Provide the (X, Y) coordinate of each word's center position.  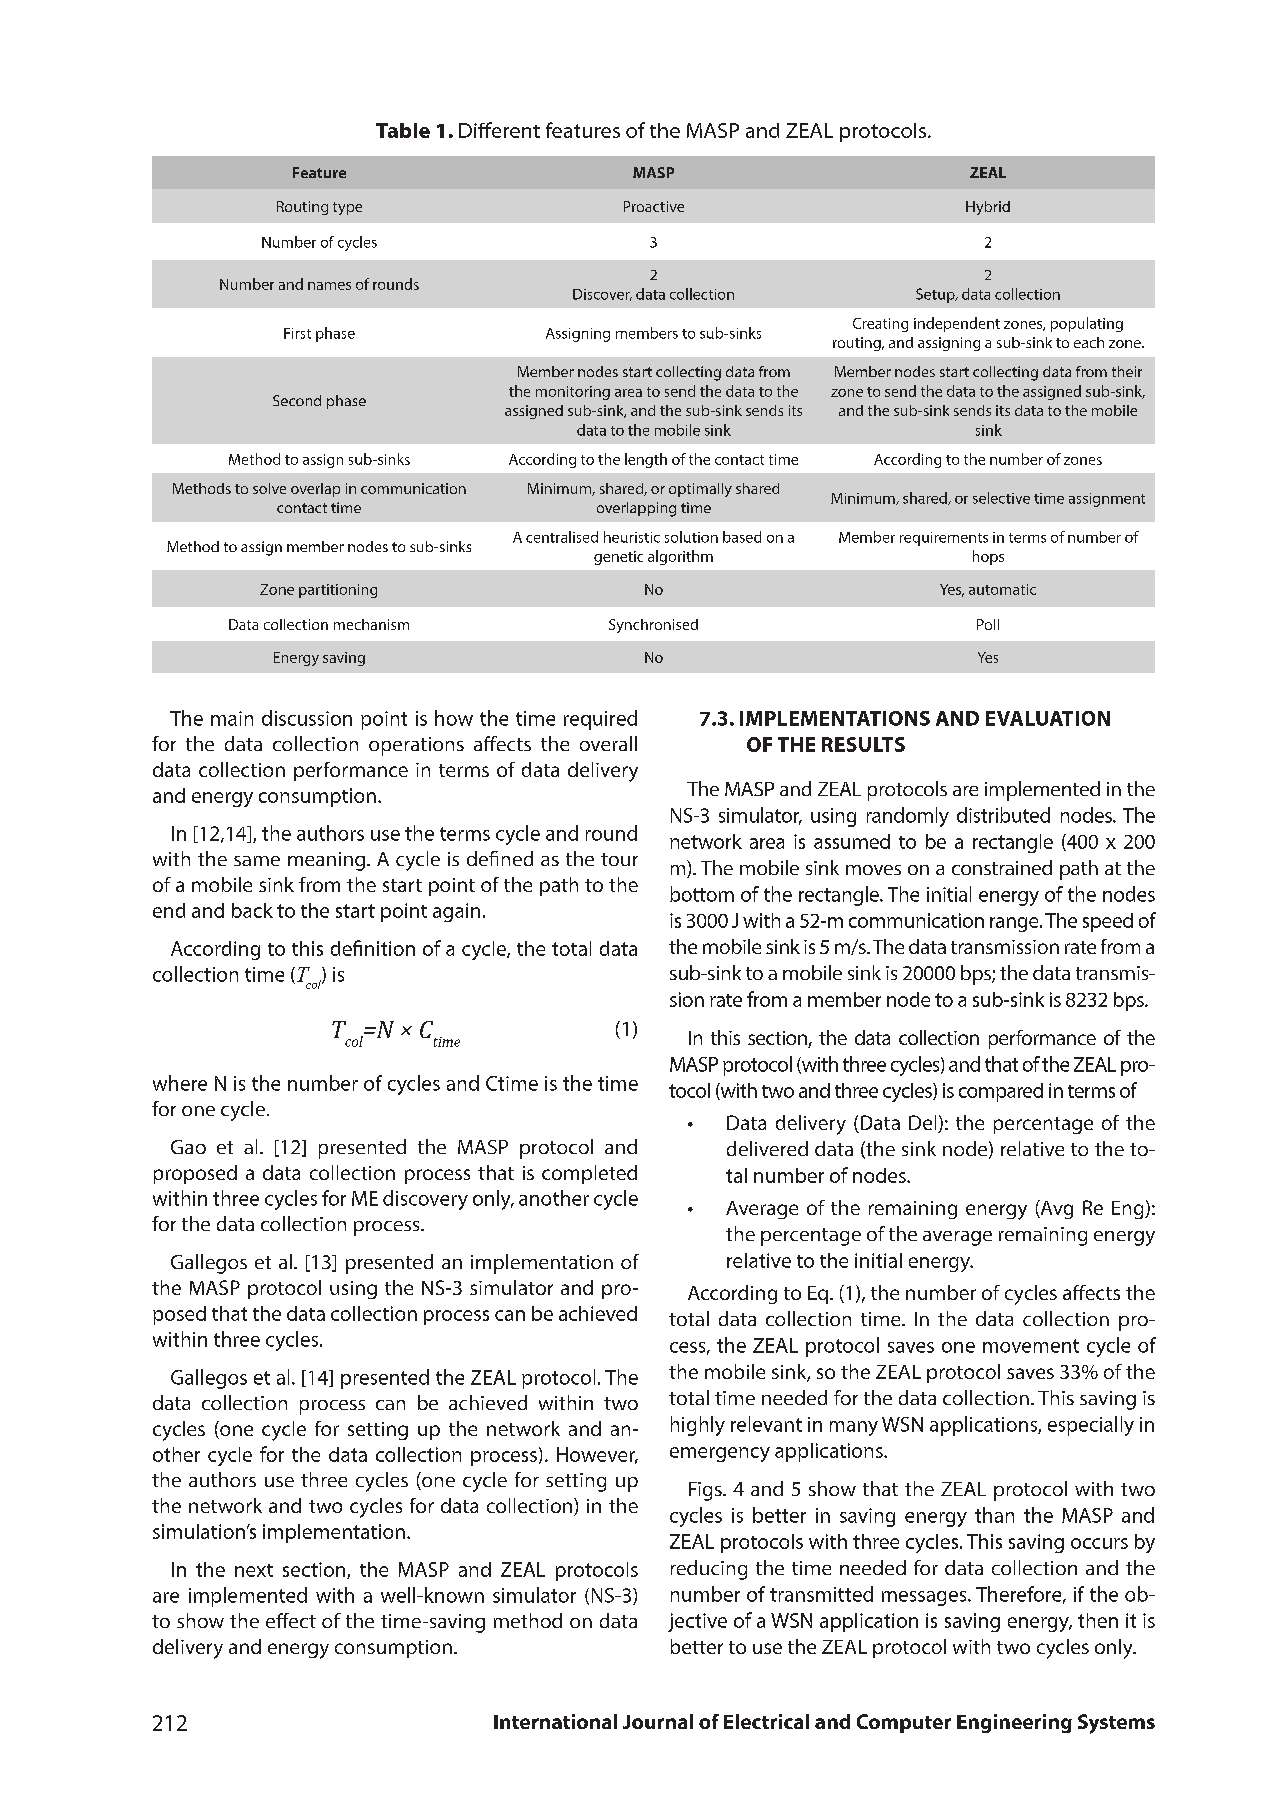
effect (291, 1620)
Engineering (1014, 1723)
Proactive (654, 206)
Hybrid (988, 208)
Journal (658, 1721)
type (347, 208)
